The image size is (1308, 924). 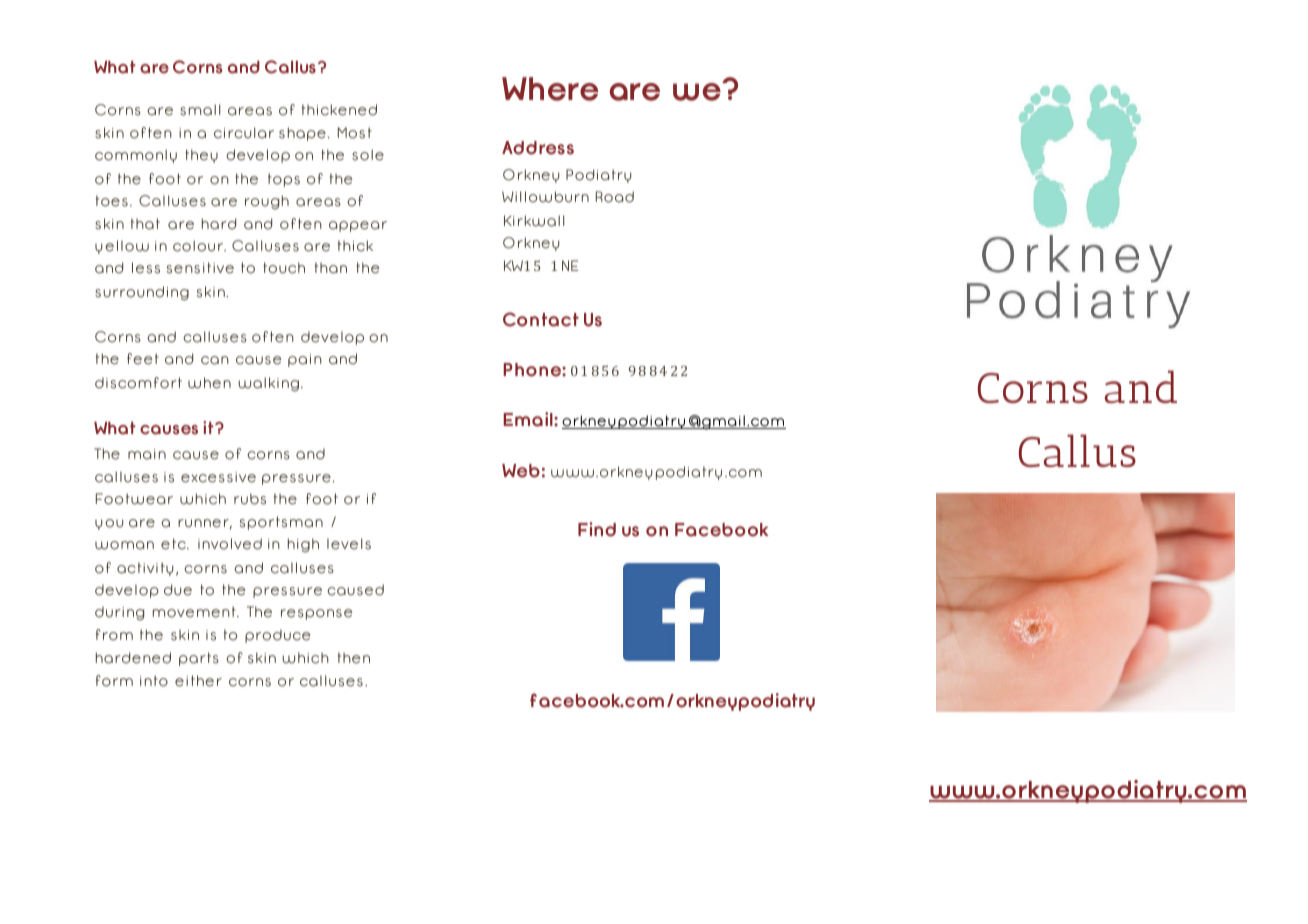 I want to click on sportsman, so click(x=281, y=523).
